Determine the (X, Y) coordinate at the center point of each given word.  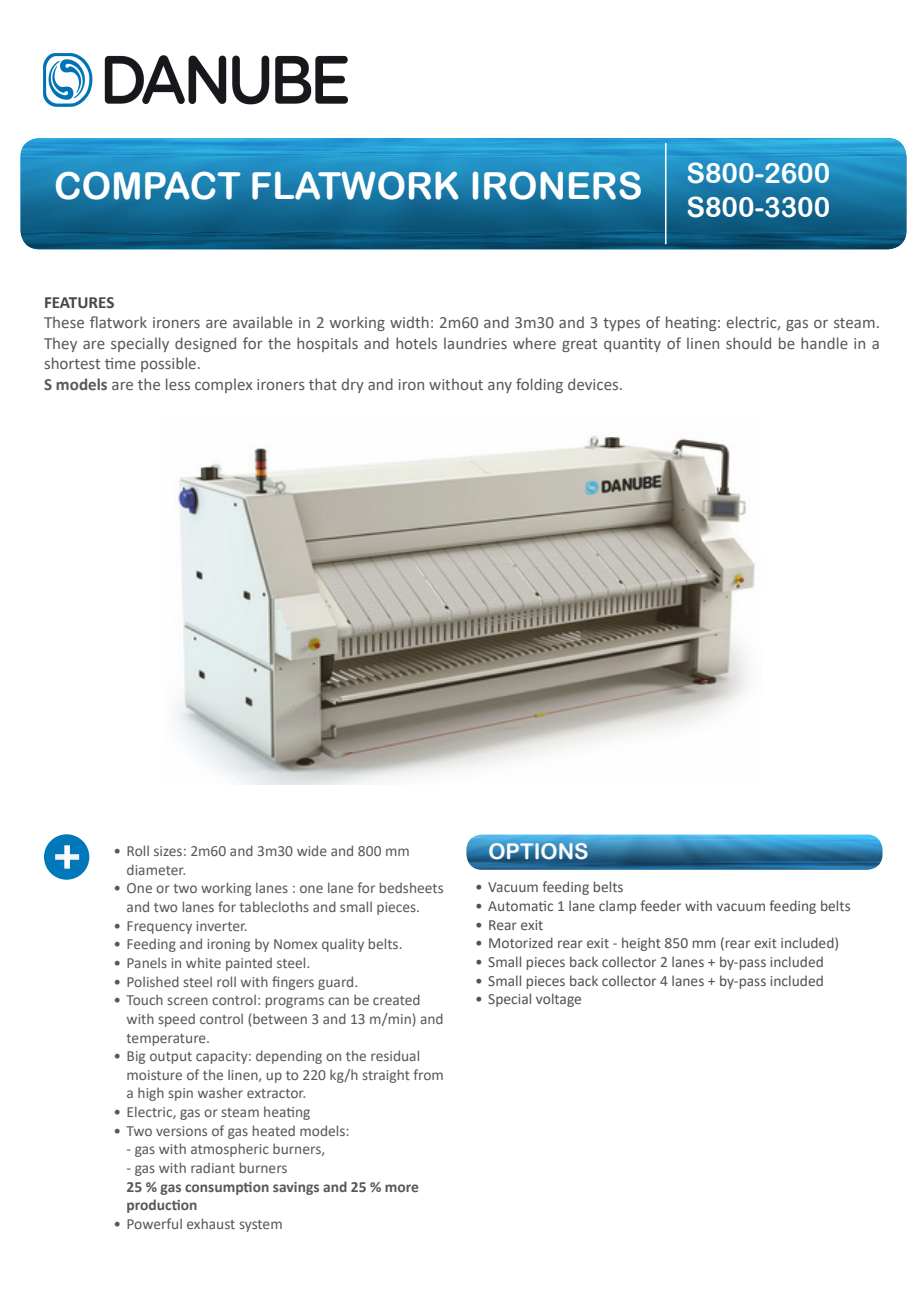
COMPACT (148, 185)
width (409, 322)
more (401, 1188)
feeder (660, 905)
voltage (558, 1000)
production (162, 1206)
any (500, 387)
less (178, 384)
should (748, 343)
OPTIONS (538, 852)
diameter (156, 869)
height (641, 944)
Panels (147, 962)
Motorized (521, 942)
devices (594, 384)
